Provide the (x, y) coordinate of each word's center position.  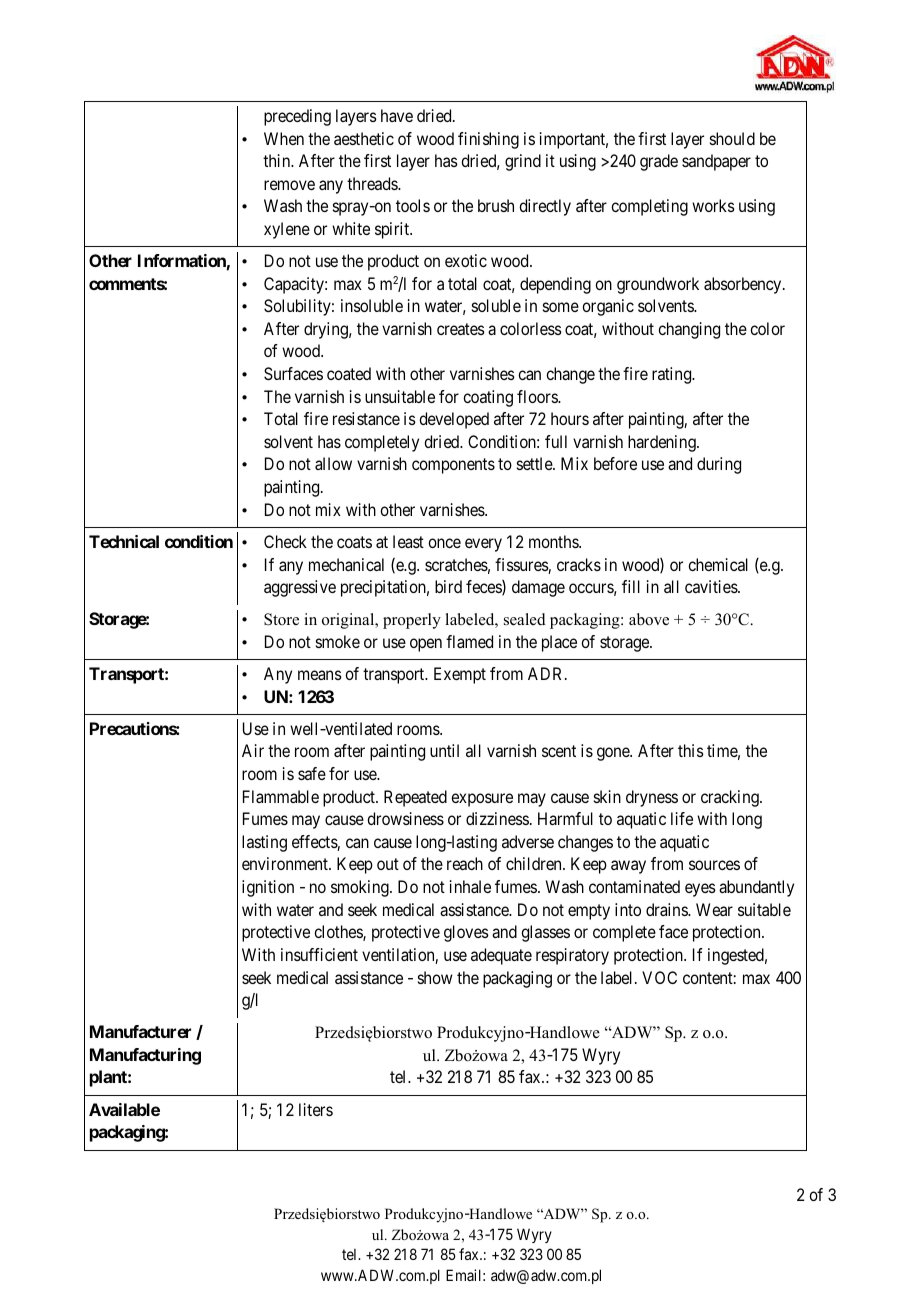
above (649, 619)
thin (278, 160)
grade (659, 162)
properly (412, 621)
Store (281, 619)
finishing (488, 140)
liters (316, 1109)
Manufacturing (145, 1056)
